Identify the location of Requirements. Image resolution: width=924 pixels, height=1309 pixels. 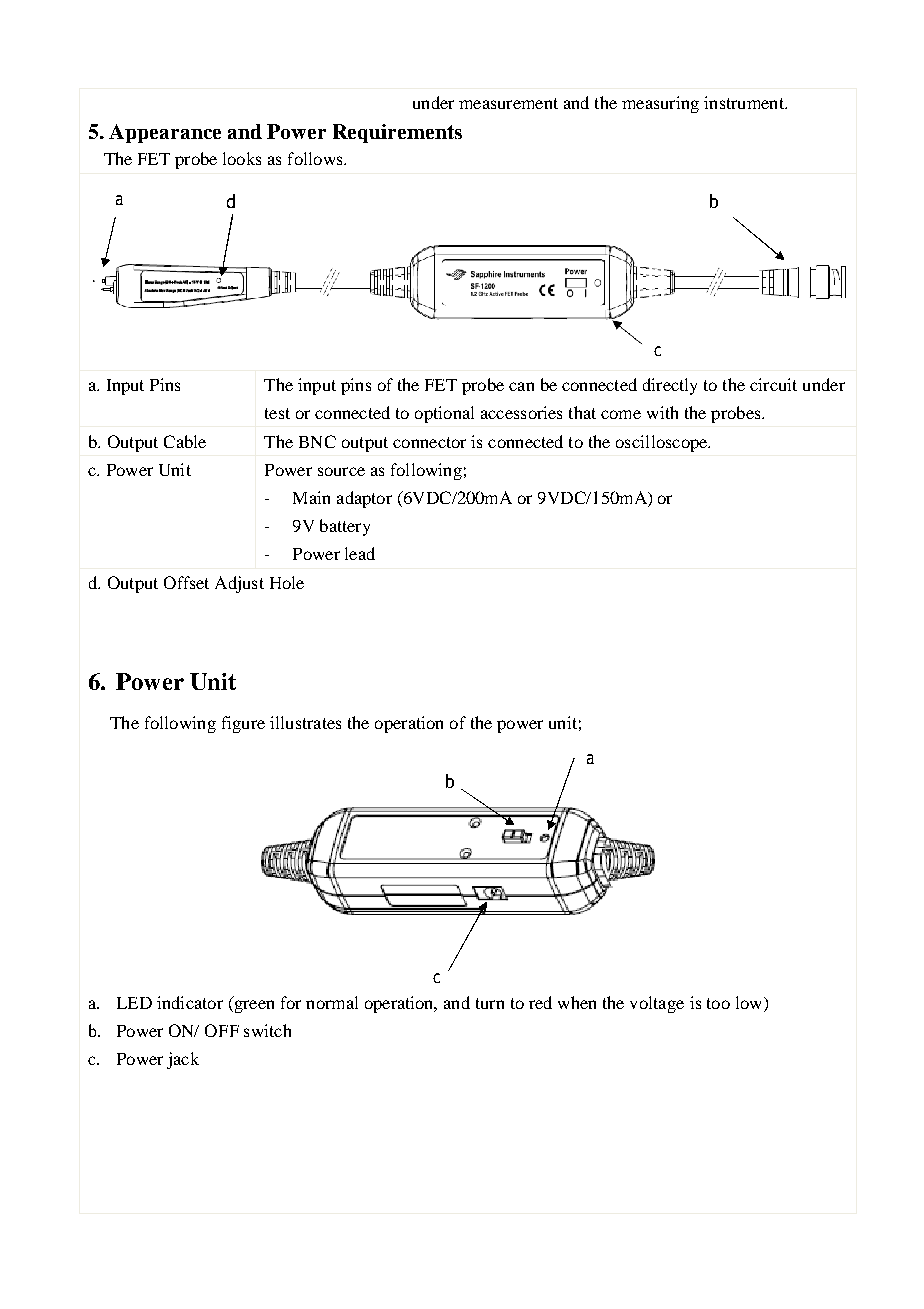
(397, 133).
